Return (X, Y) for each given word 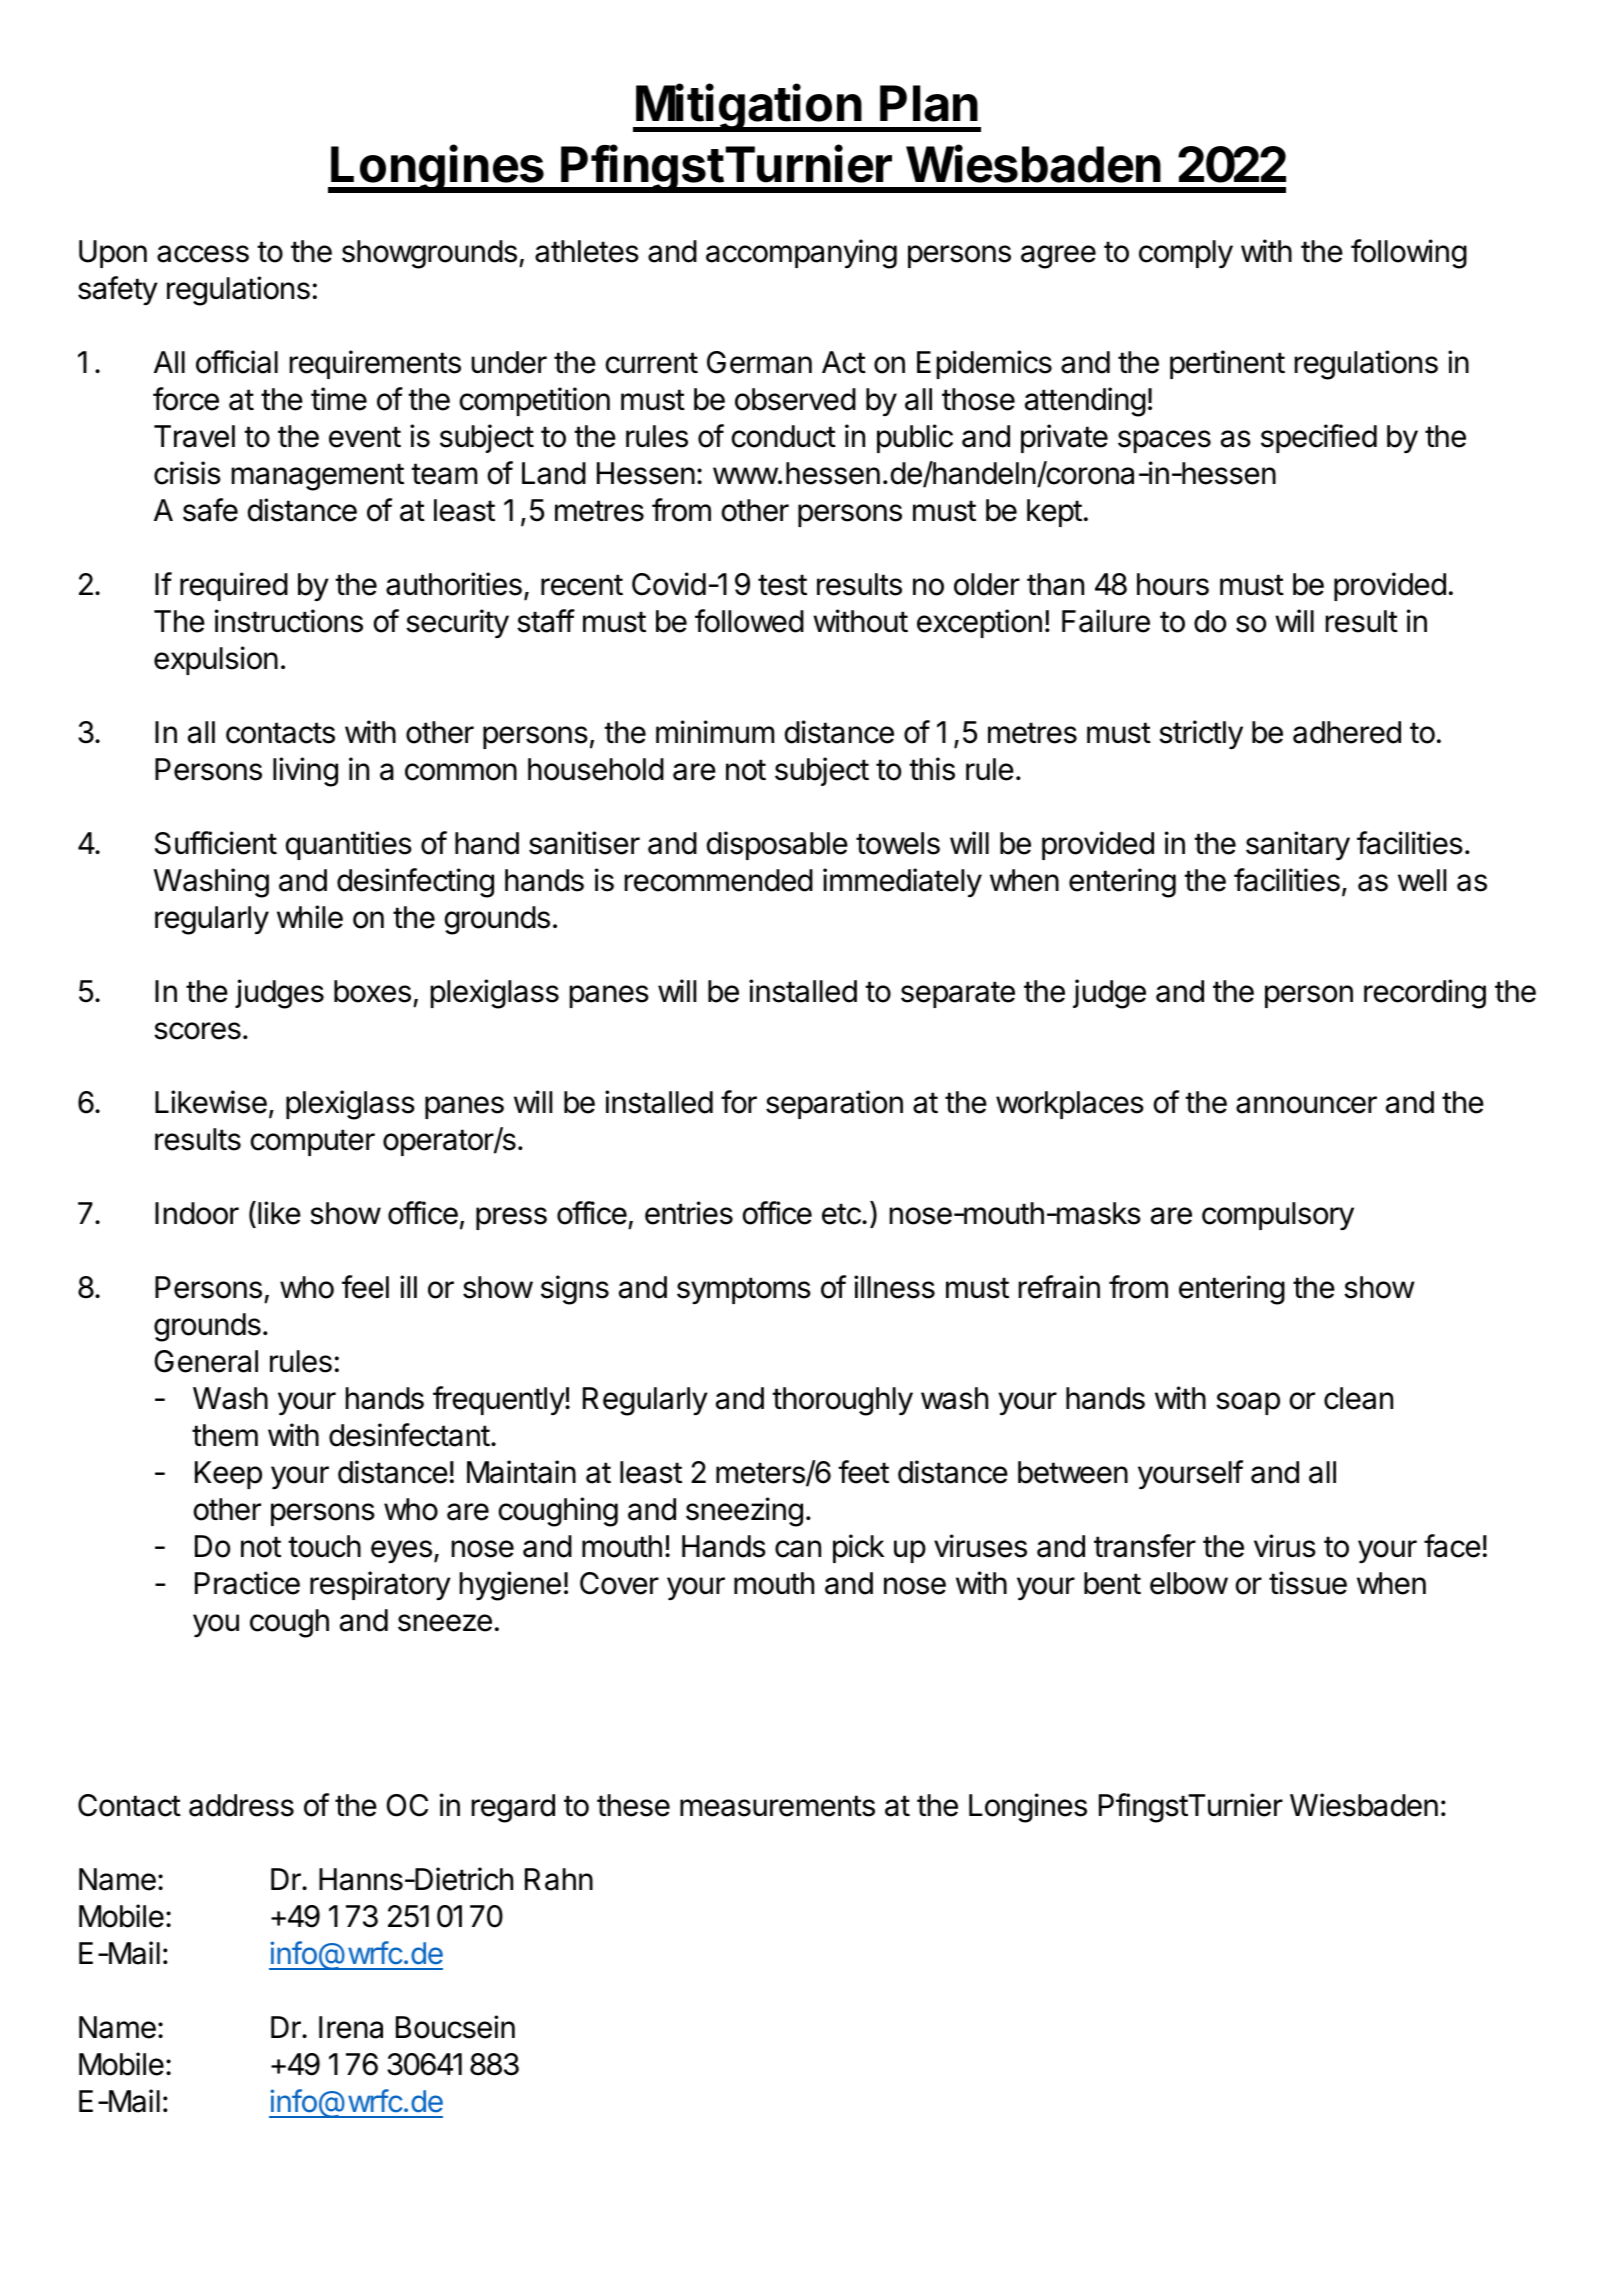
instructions (289, 621)
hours (1173, 584)
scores (197, 1031)
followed (749, 621)
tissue (1308, 1583)
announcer (1306, 1105)
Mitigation (748, 108)
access (203, 254)
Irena (351, 2027)
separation (834, 1104)
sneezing (744, 1512)
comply (1186, 254)
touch (324, 1546)
